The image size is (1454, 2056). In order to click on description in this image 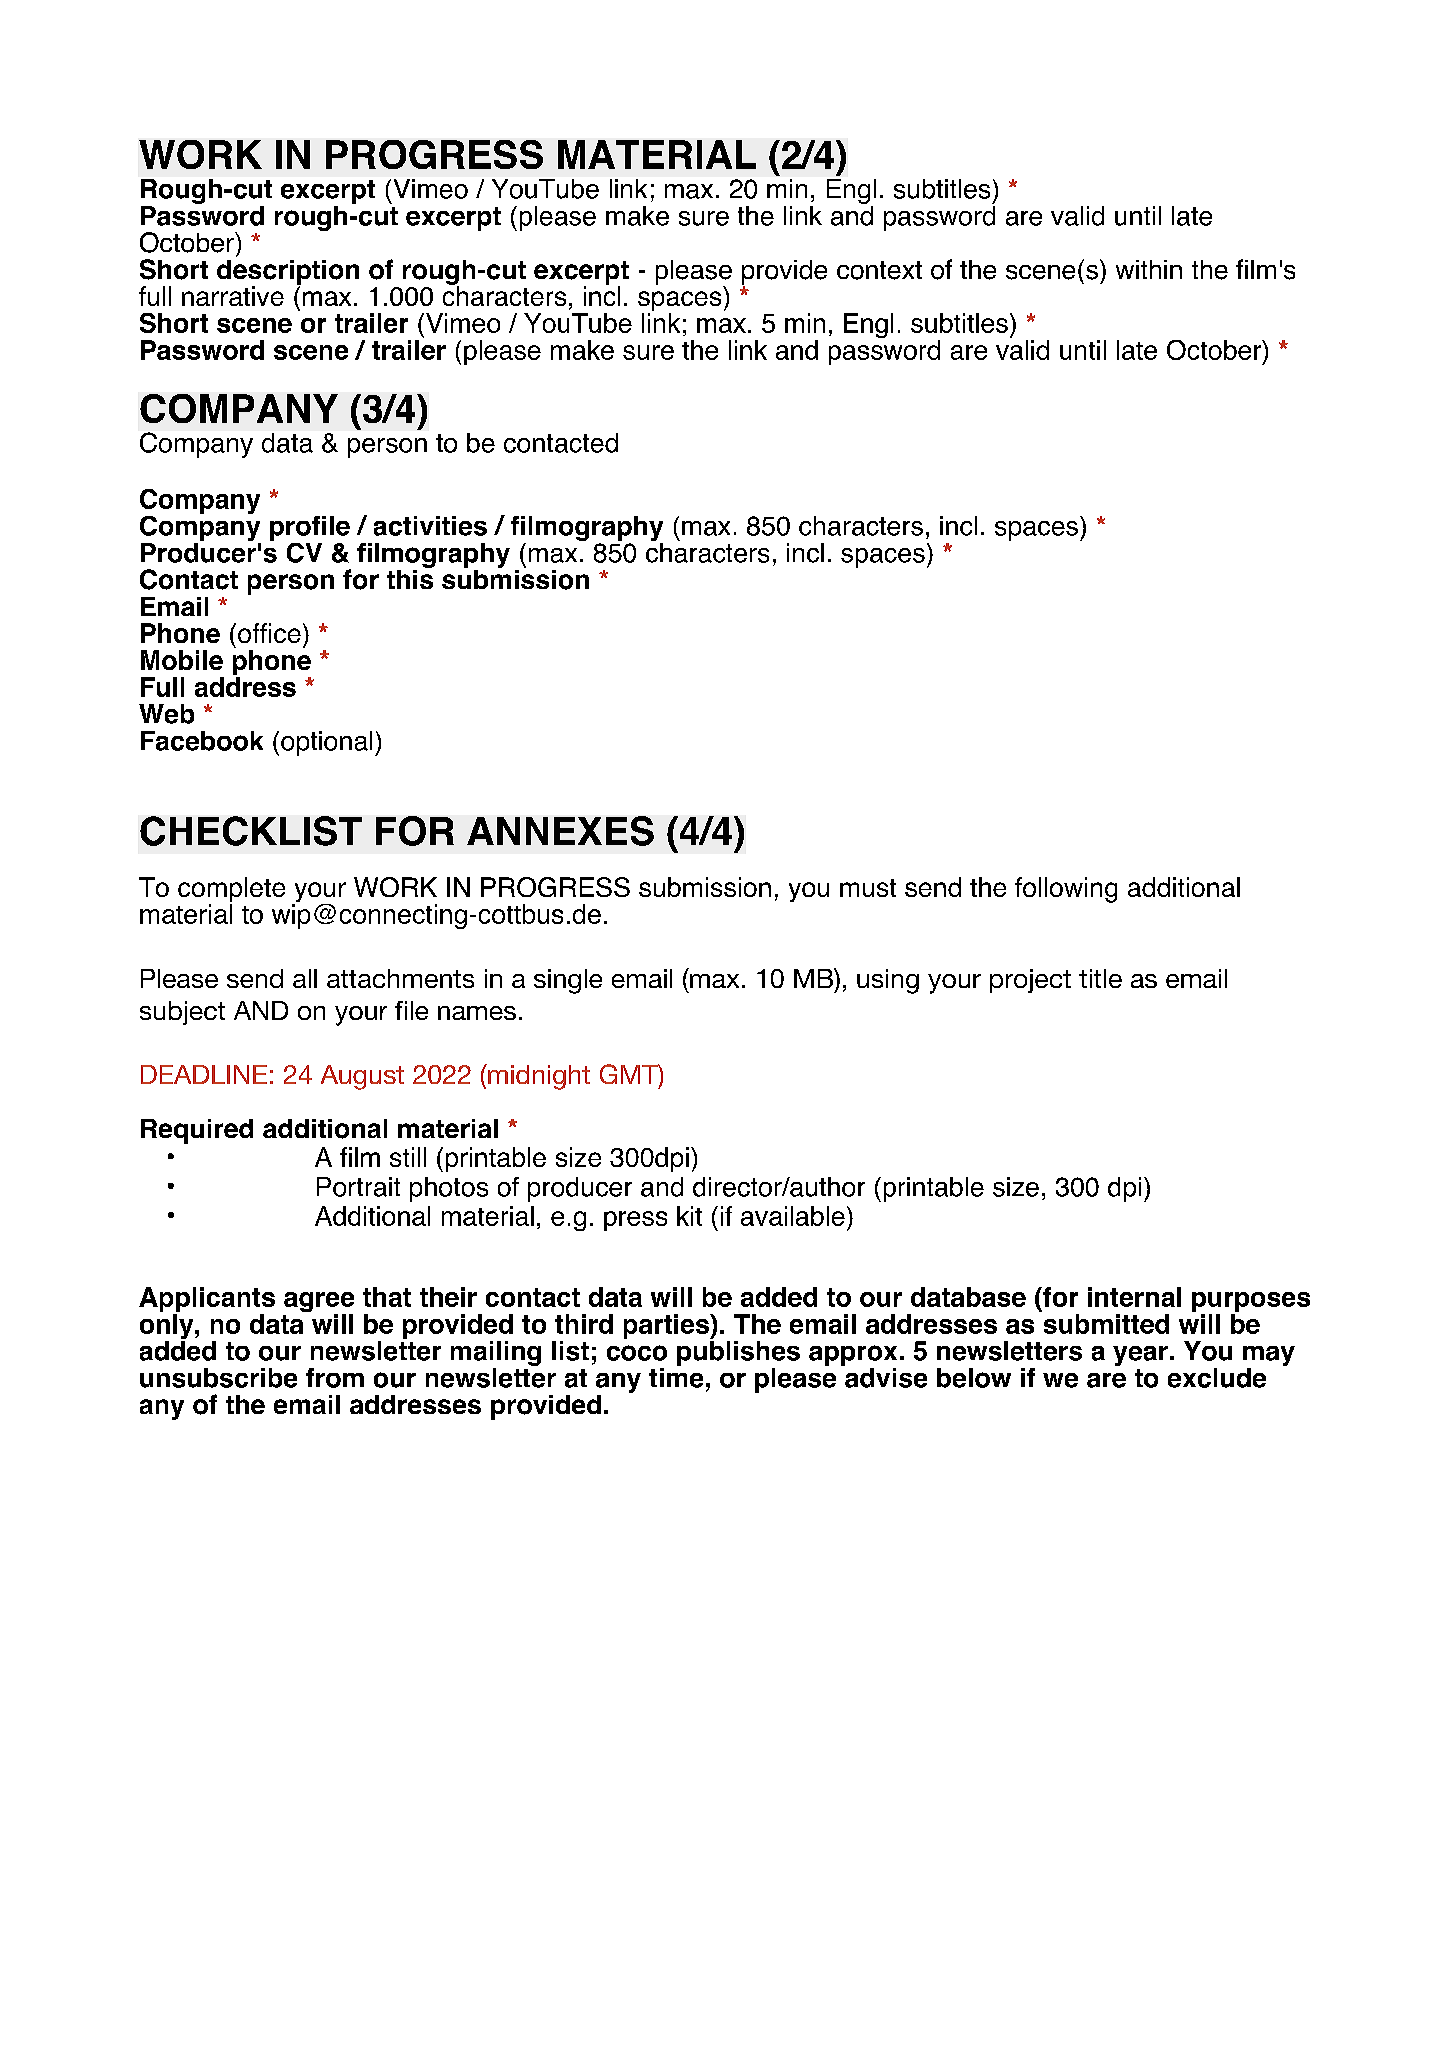, I will do `click(288, 273)`.
